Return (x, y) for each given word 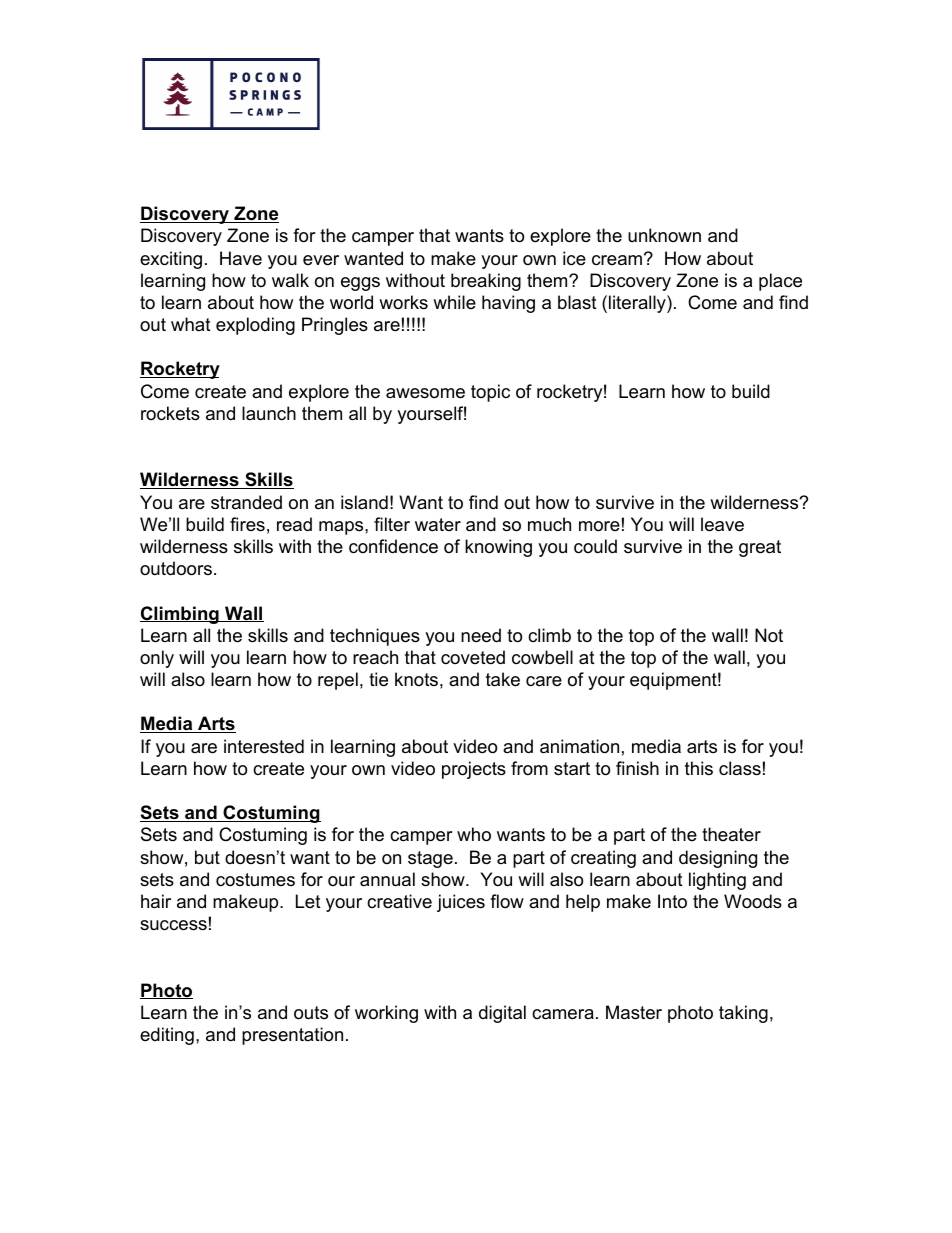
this (699, 768)
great (760, 548)
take (503, 679)
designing (718, 859)
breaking (486, 282)
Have (241, 258)
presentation (292, 1036)
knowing (498, 548)
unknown (664, 235)
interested (264, 746)
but (207, 857)
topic (490, 393)
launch (269, 413)
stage (430, 859)
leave (722, 524)
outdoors (176, 568)
